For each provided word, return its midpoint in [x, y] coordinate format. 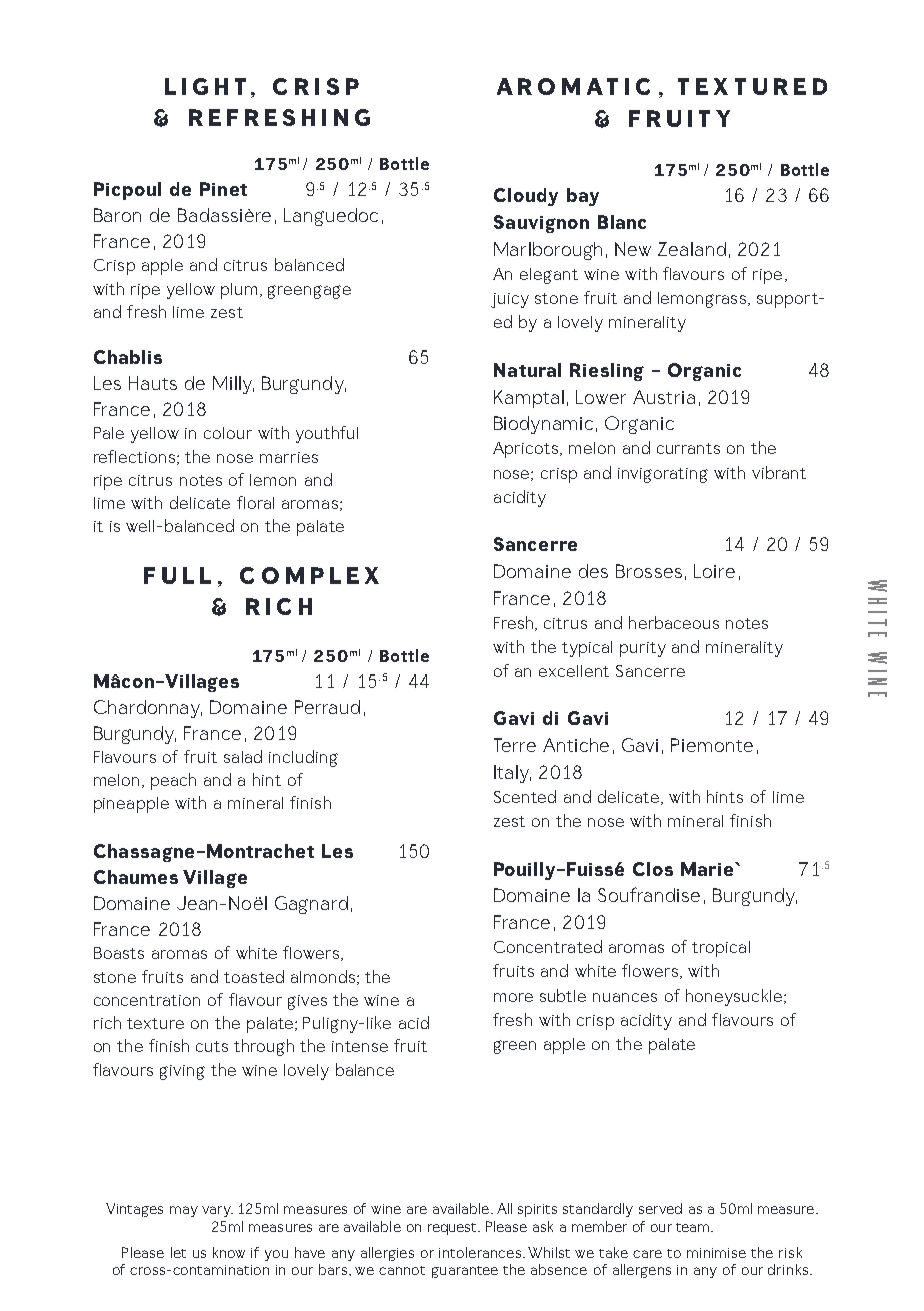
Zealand [692, 249]
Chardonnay [148, 709]
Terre [515, 745]
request [453, 1229]
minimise [716, 1253]
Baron [117, 215]
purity [643, 649]
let [178, 1252]
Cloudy [526, 197]
